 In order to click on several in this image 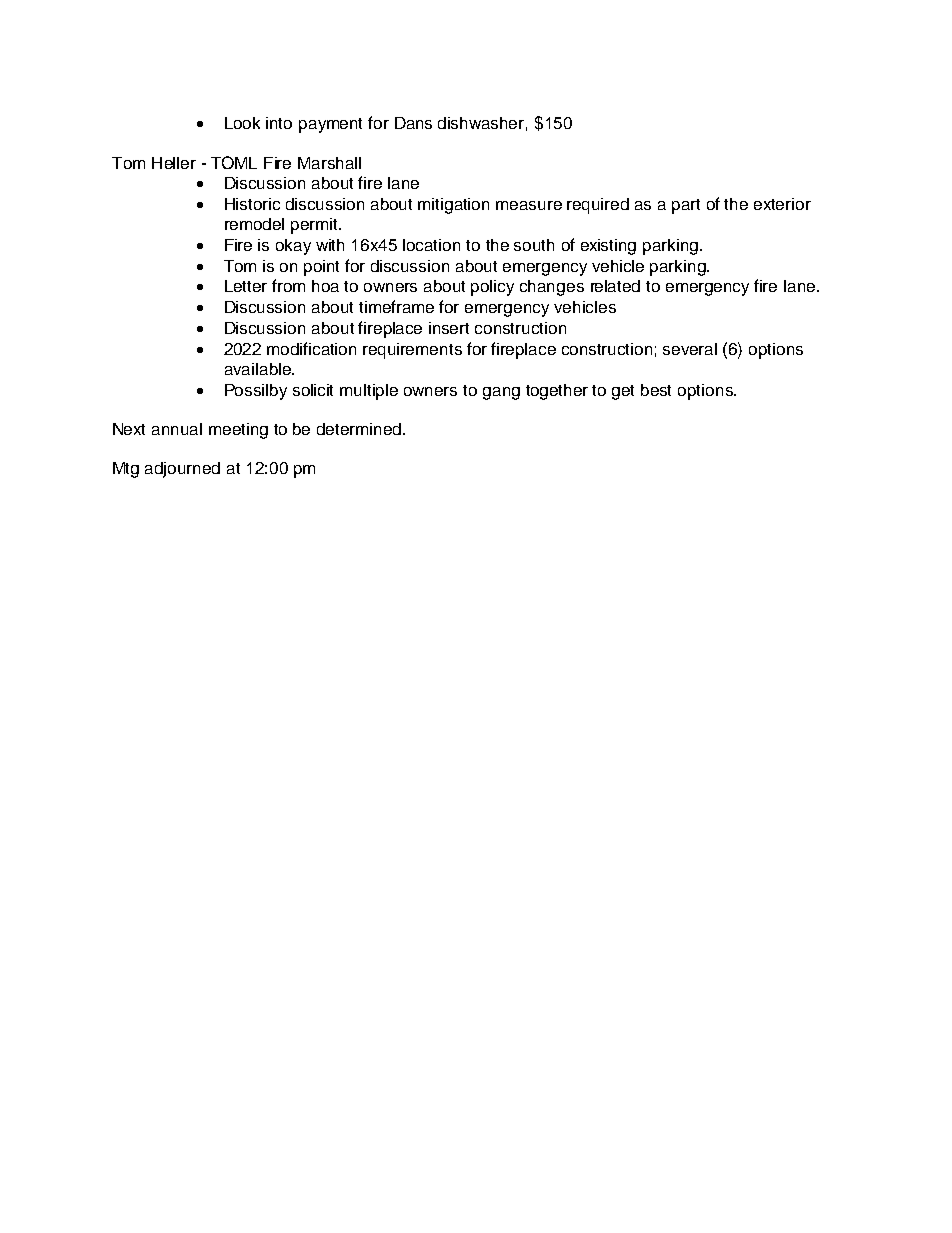, I will do `click(690, 349)`.
